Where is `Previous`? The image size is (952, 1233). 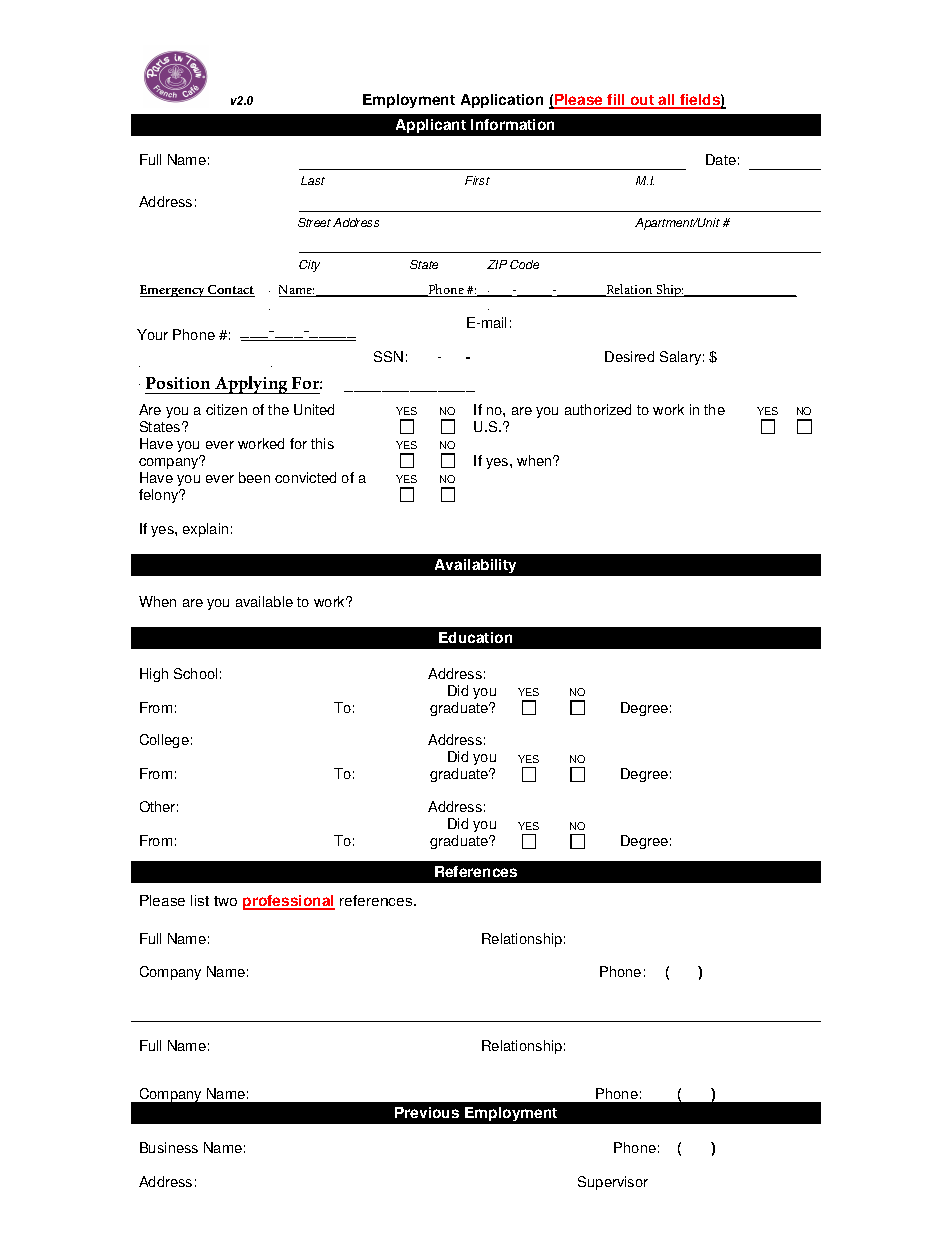
Previous is located at coordinates (427, 1112).
